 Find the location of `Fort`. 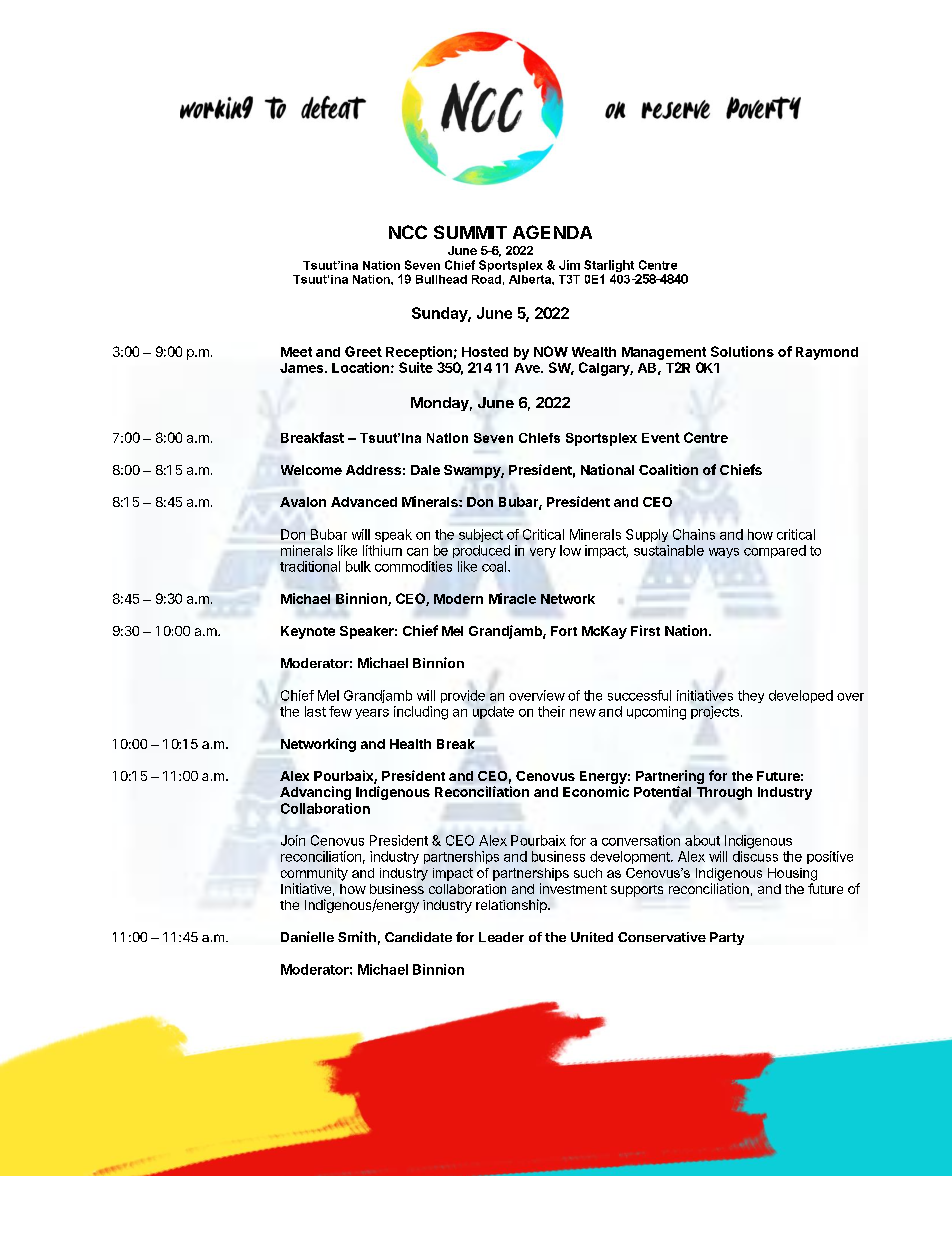

Fort is located at coordinates (564, 631).
